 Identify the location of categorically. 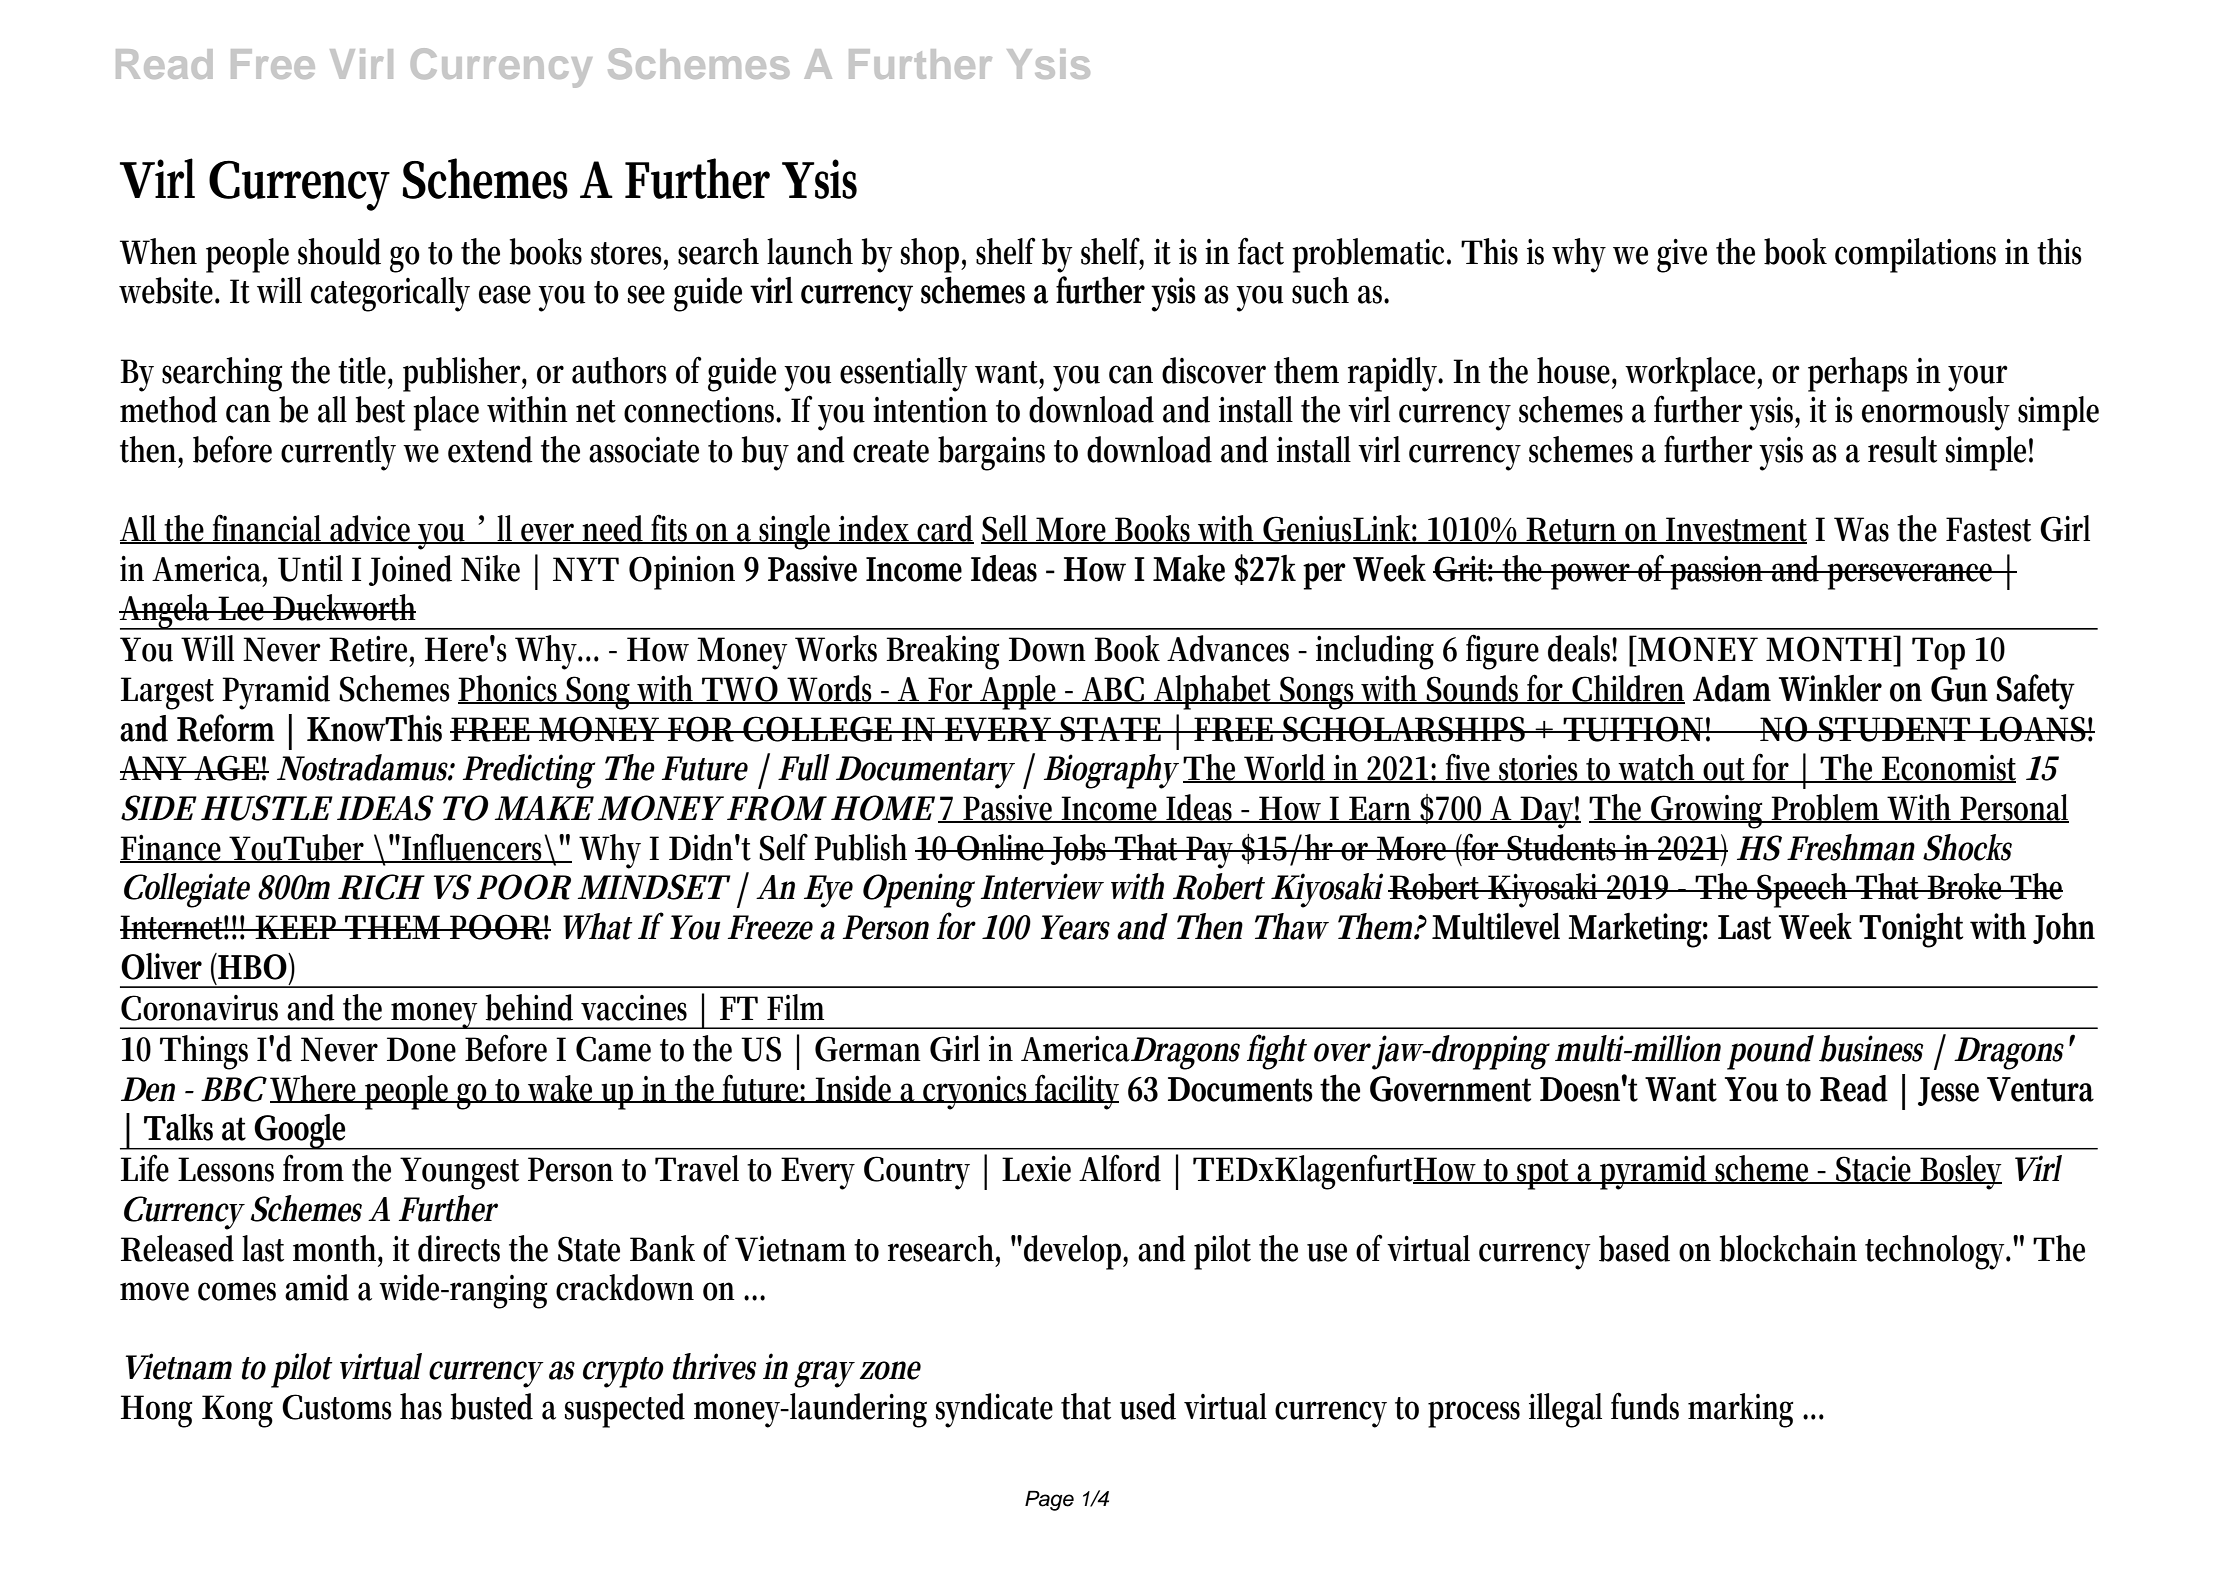
(390, 294).
